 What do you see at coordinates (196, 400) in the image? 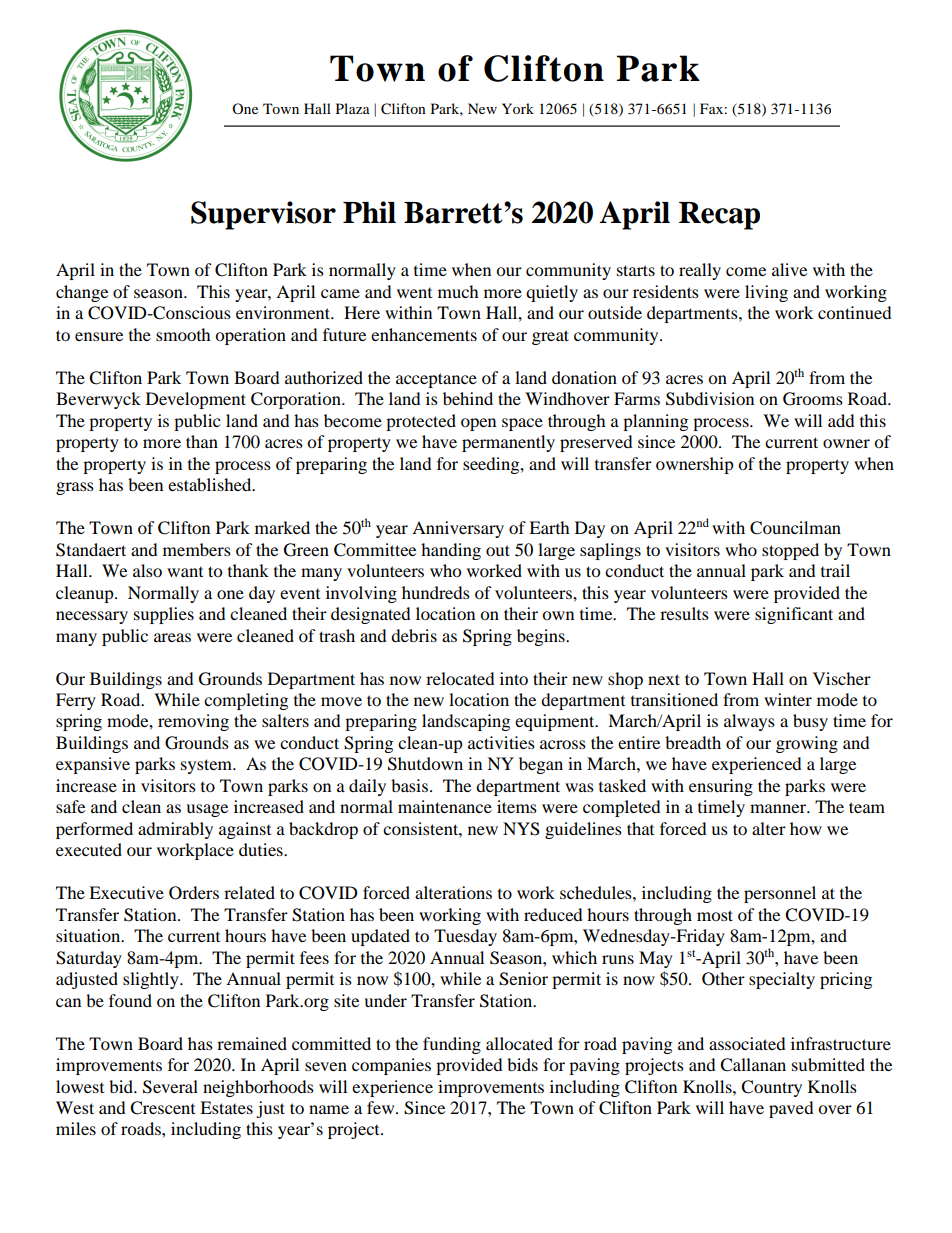
I see `Development` at bounding box center [196, 400].
